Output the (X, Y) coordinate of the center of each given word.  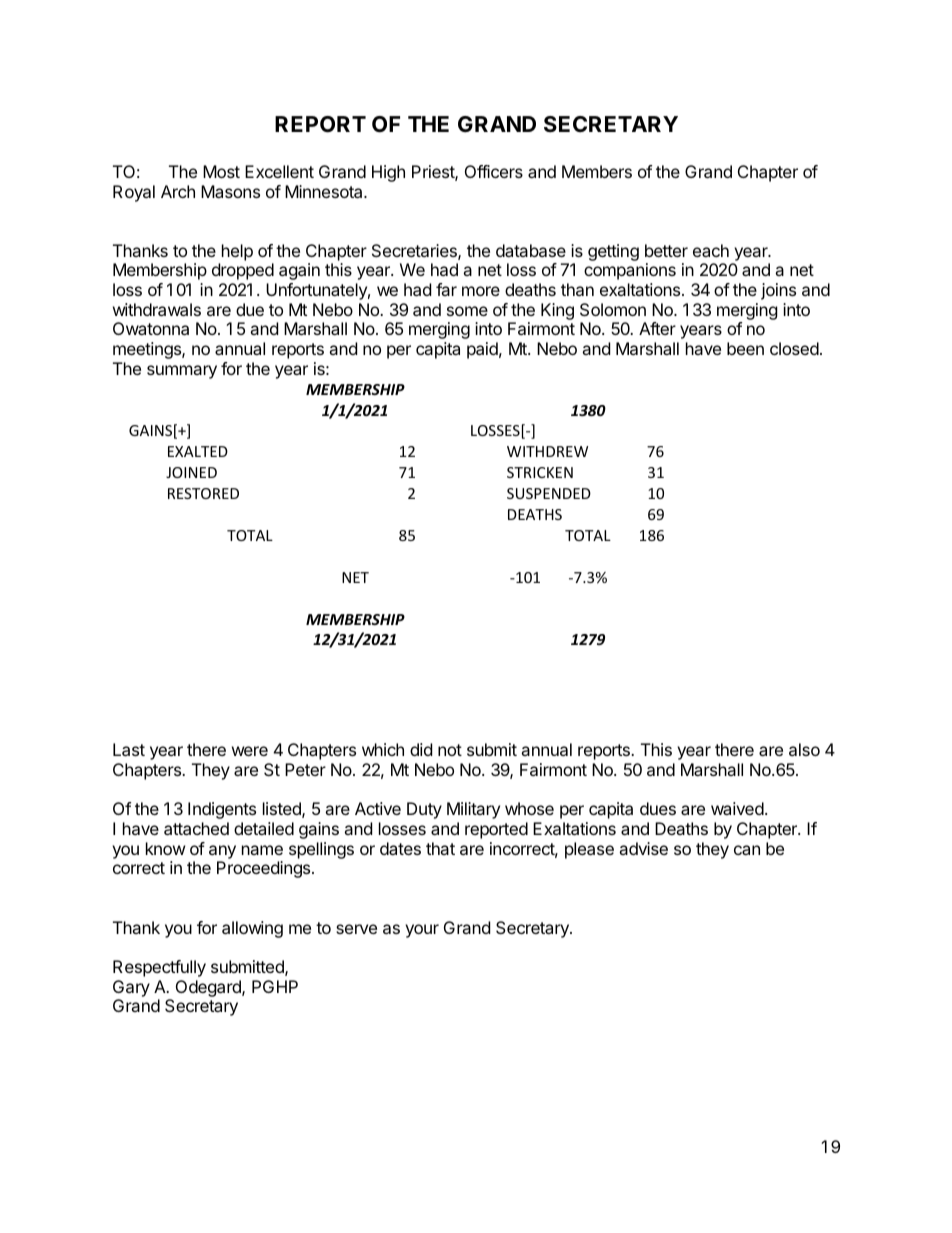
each (711, 250)
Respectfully (159, 968)
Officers (494, 171)
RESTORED (203, 493)
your (422, 931)
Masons (230, 191)
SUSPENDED (549, 493)
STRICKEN (540, 472)
